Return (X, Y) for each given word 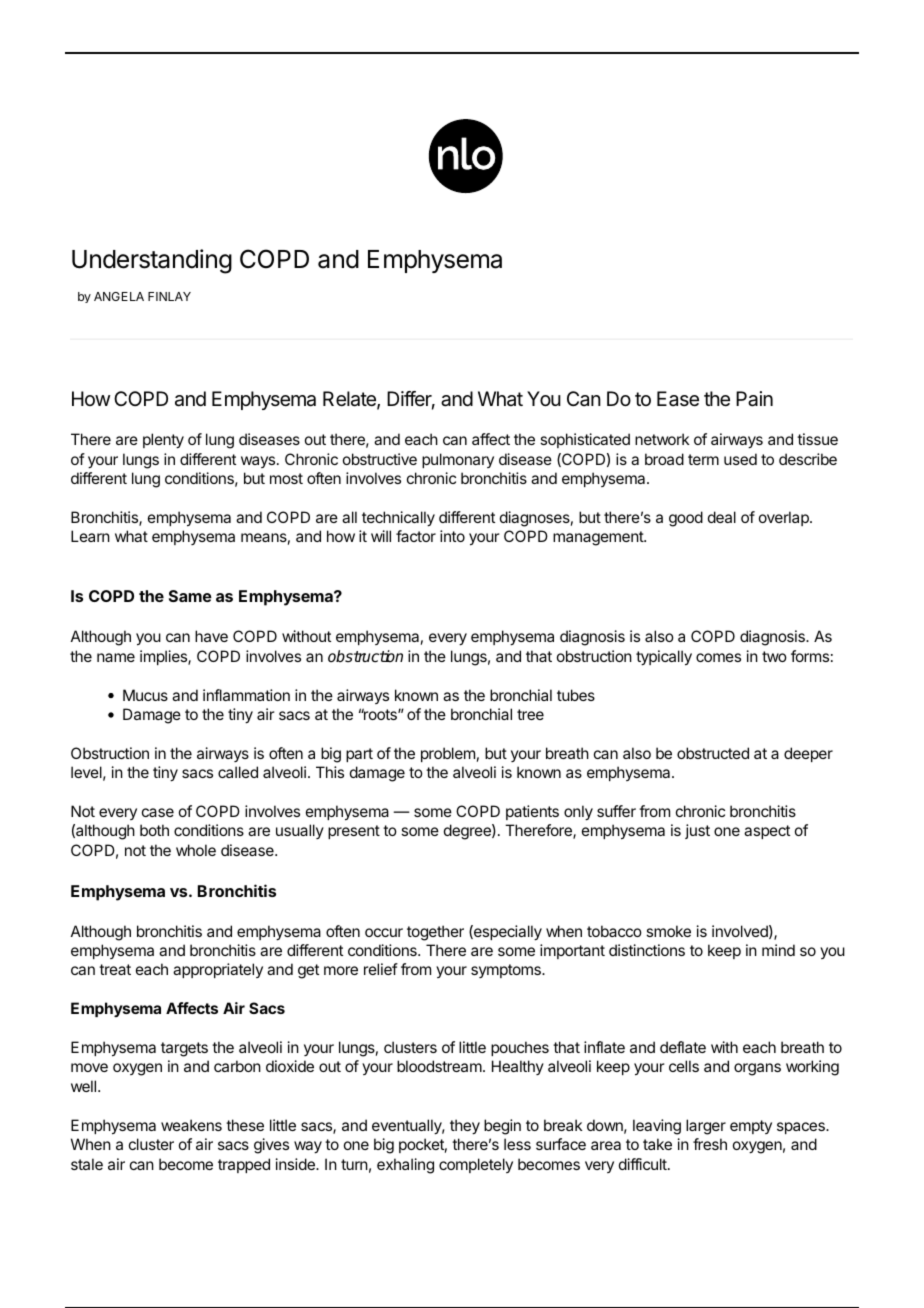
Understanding (152, 261)
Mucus (145, 695)
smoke (668, 931)
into (452, 536)
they (465, 1127)
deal (722, 517)
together (435, 933)
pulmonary (458, 460)
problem (448, 754)
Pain (754, 399)
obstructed (713, 753)
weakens (191, 1125)
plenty (163, 441)
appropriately (218, 970)
